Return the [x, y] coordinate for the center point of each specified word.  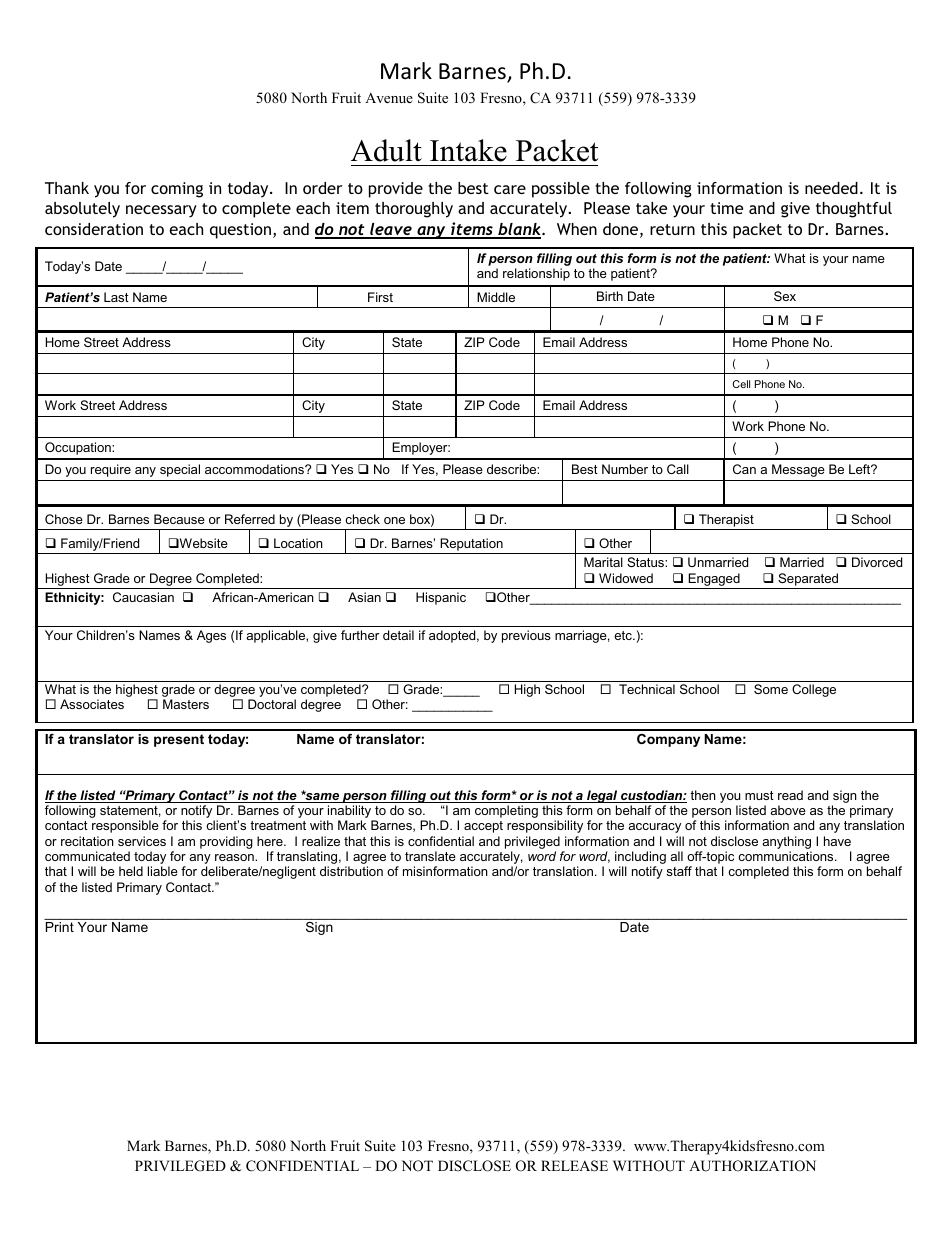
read [790, 795]
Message [798, 470]
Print [60, 927]
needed [831, 188]
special [180, 470]
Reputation [471, 544]
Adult [386, 150]
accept [483, 827]
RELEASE [574, 1166]
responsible [125, 826]
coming [177, 190]
